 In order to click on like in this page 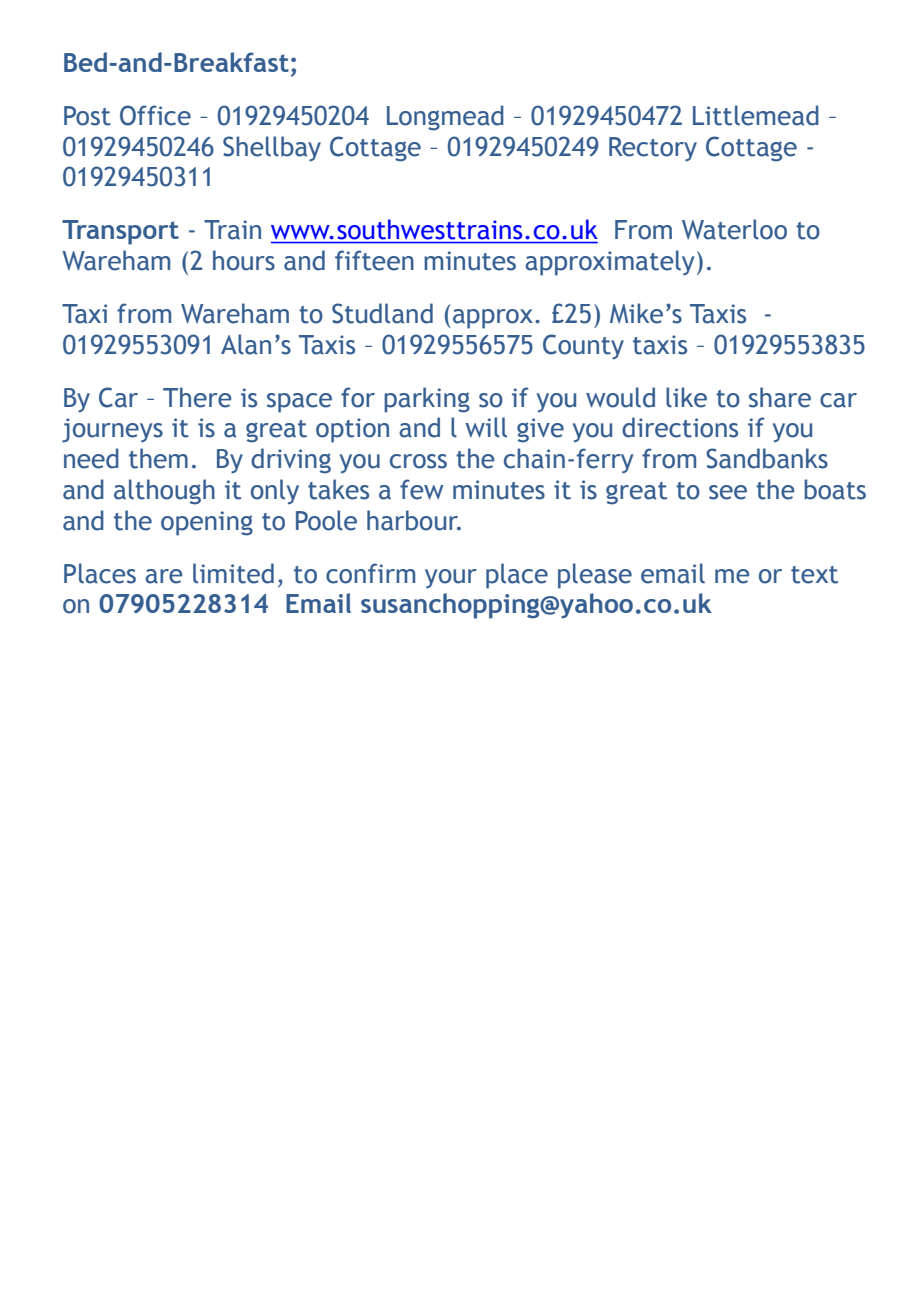, I will do `click(686, 397)`.
